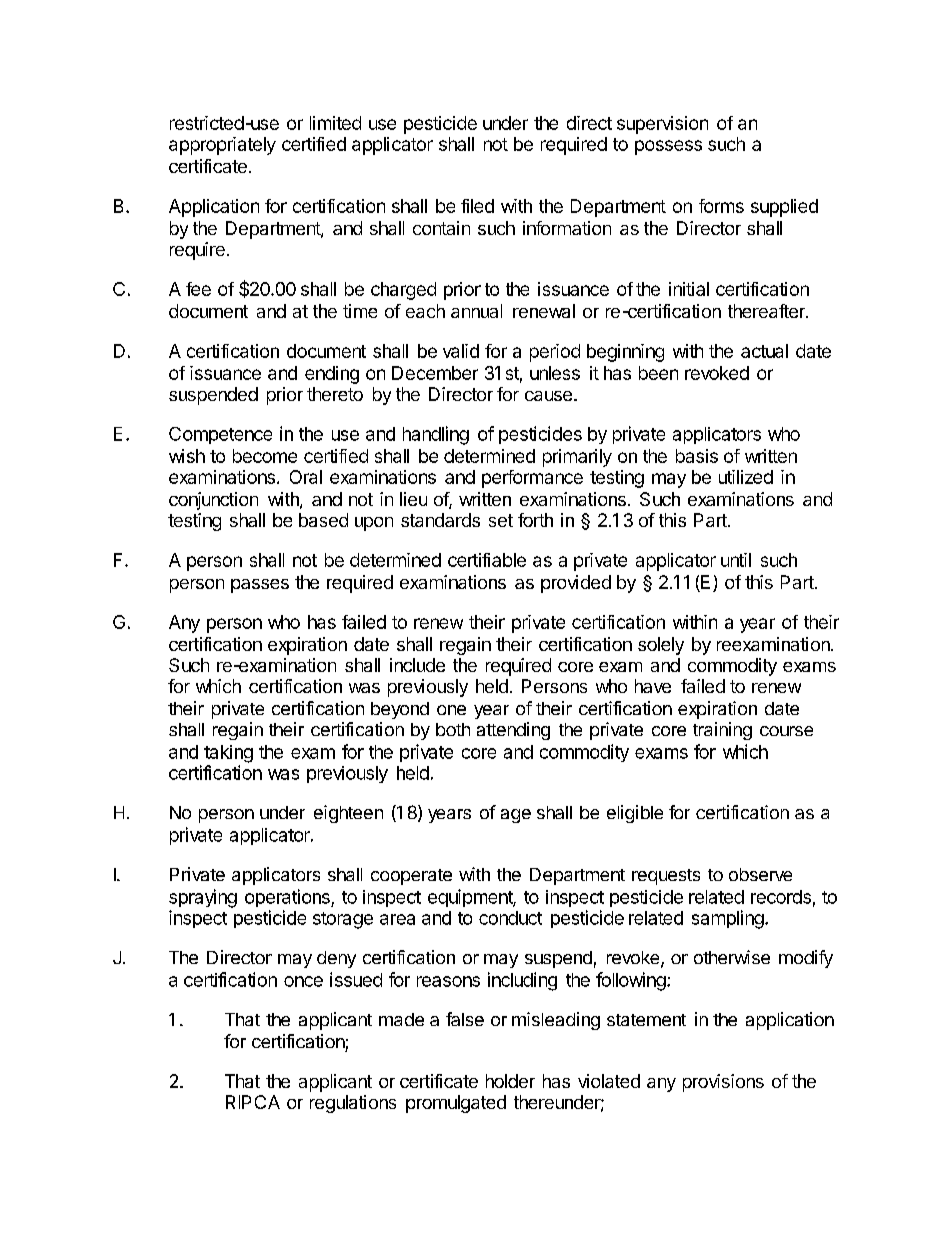  I want to click on passes, so click(260, 586).
